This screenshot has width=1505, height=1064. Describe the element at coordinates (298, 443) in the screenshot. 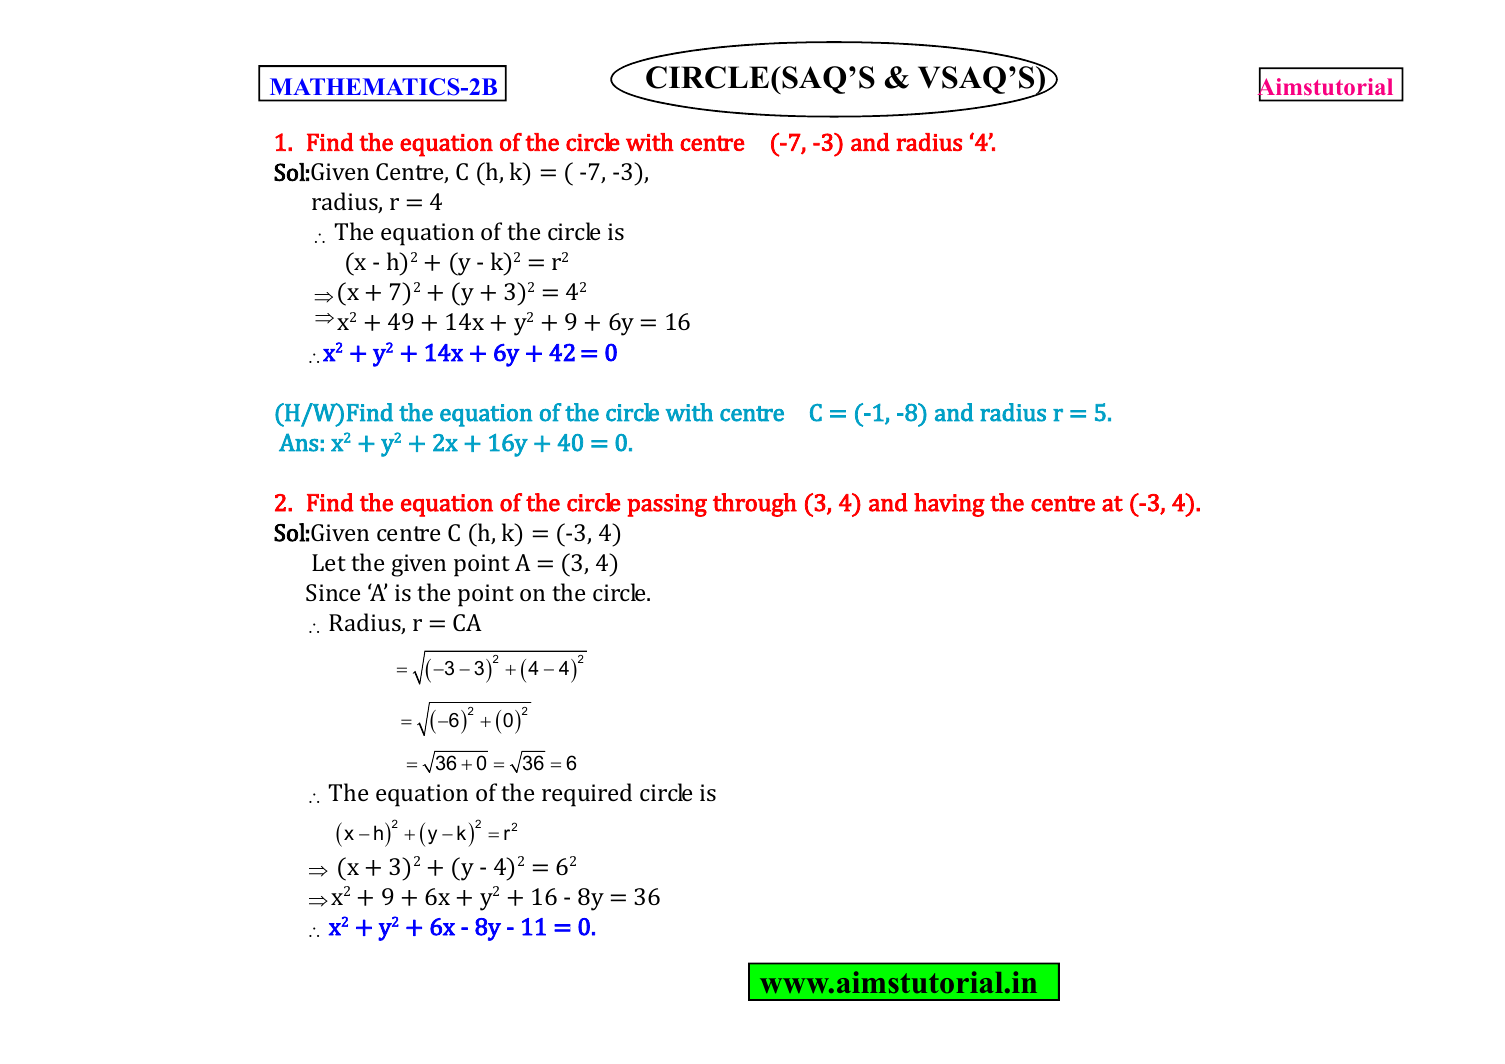

I see `Ans` at that location.
